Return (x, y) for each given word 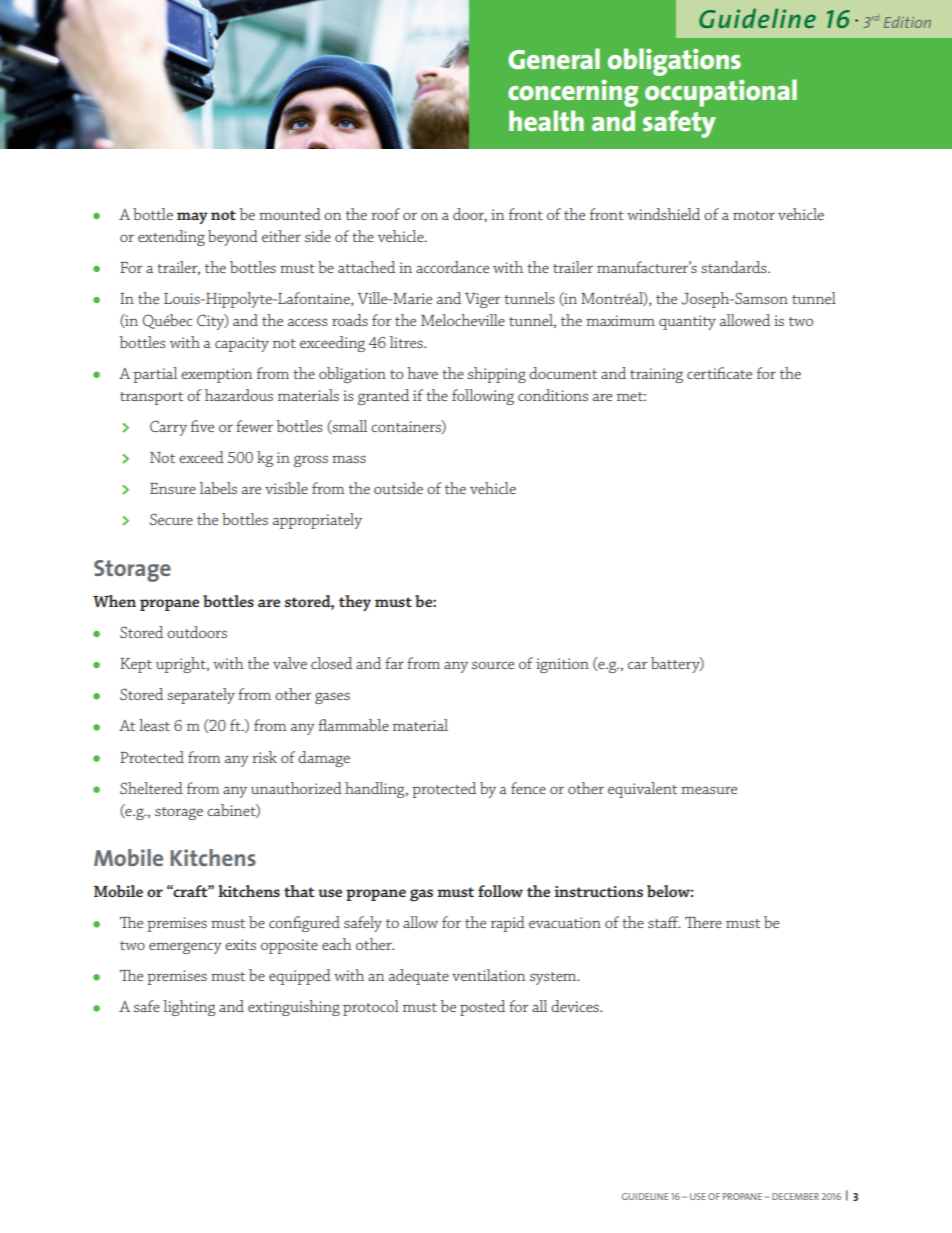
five (202, 426)
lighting (189, 1008)
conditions (553, 395)
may (192, 218)
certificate (719, 373)
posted (482, 1008)
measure (709, 790)
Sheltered (151, 788)
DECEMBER (795, 1196)
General (554, 58)
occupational (721, 93)
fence (528, 788)
